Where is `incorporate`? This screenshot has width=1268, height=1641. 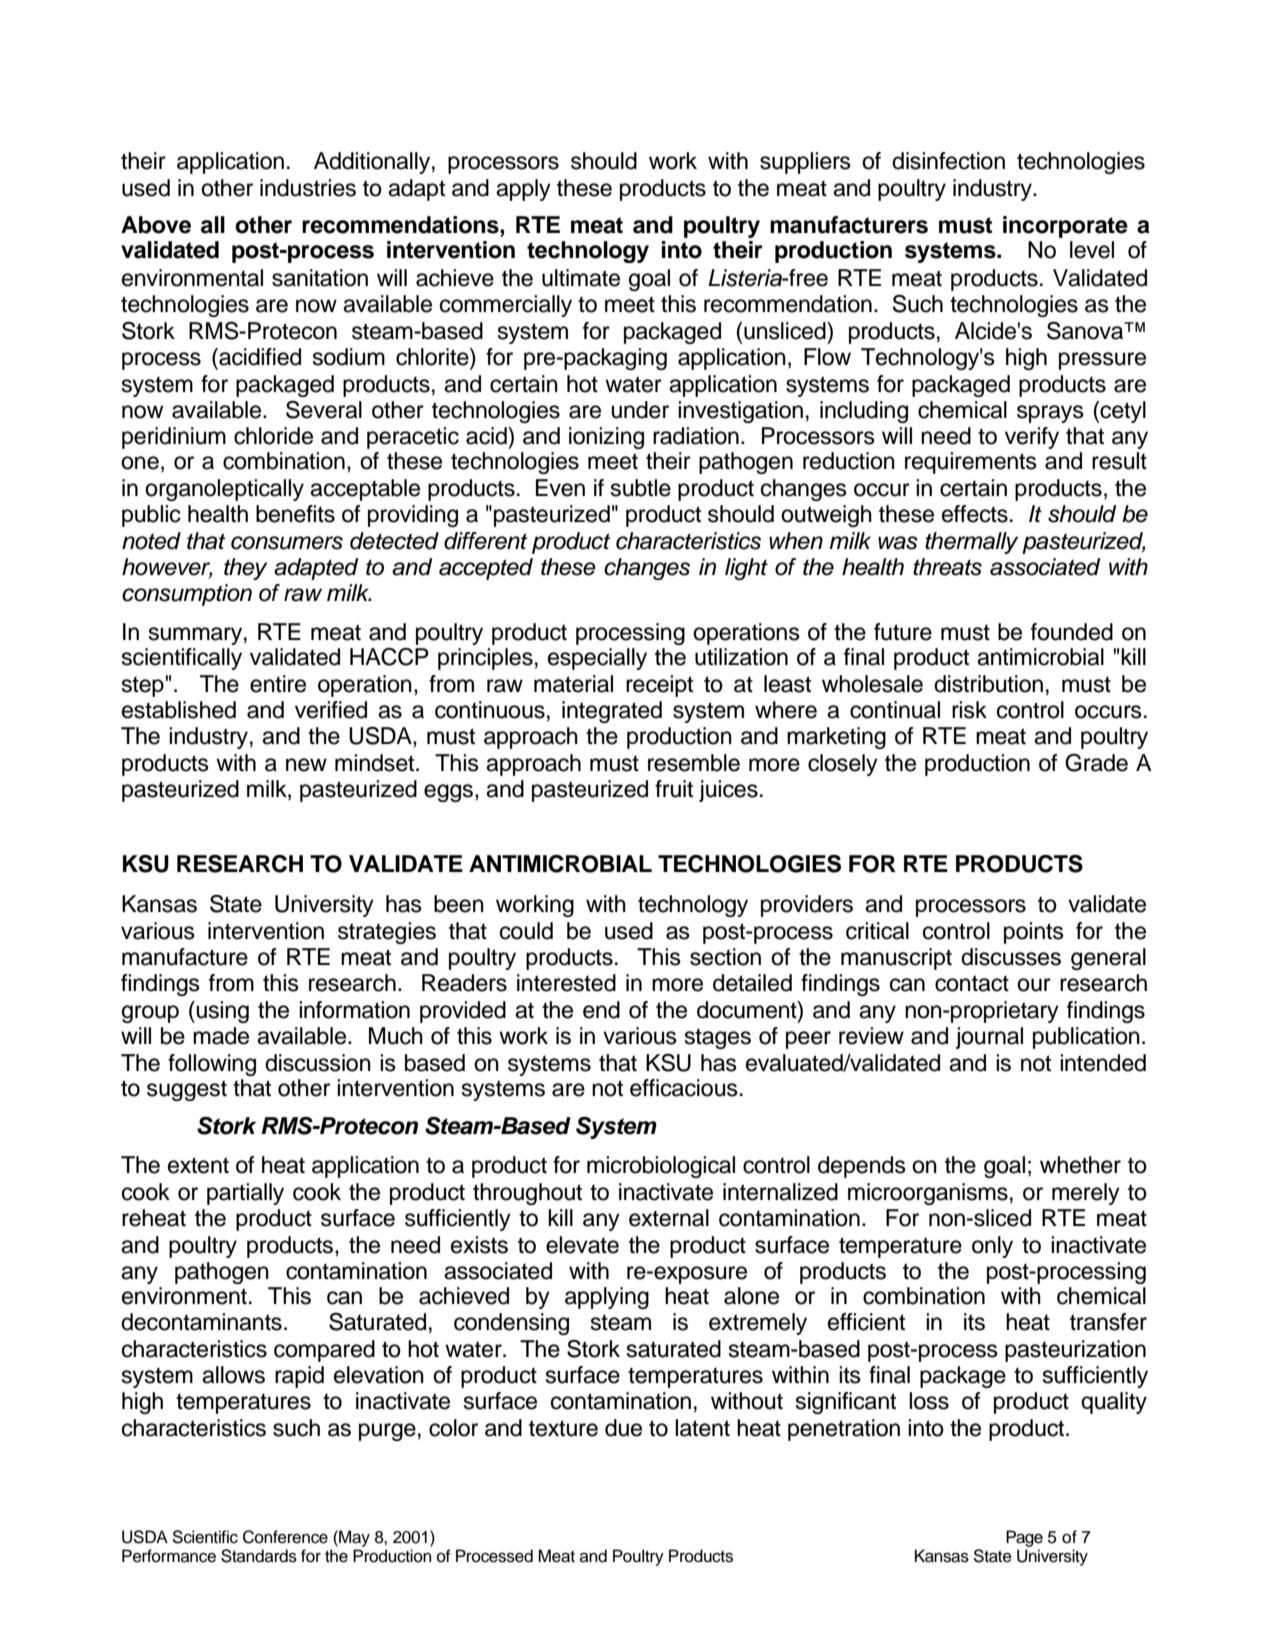
incorporate is located at coordinates (1065, 227).
